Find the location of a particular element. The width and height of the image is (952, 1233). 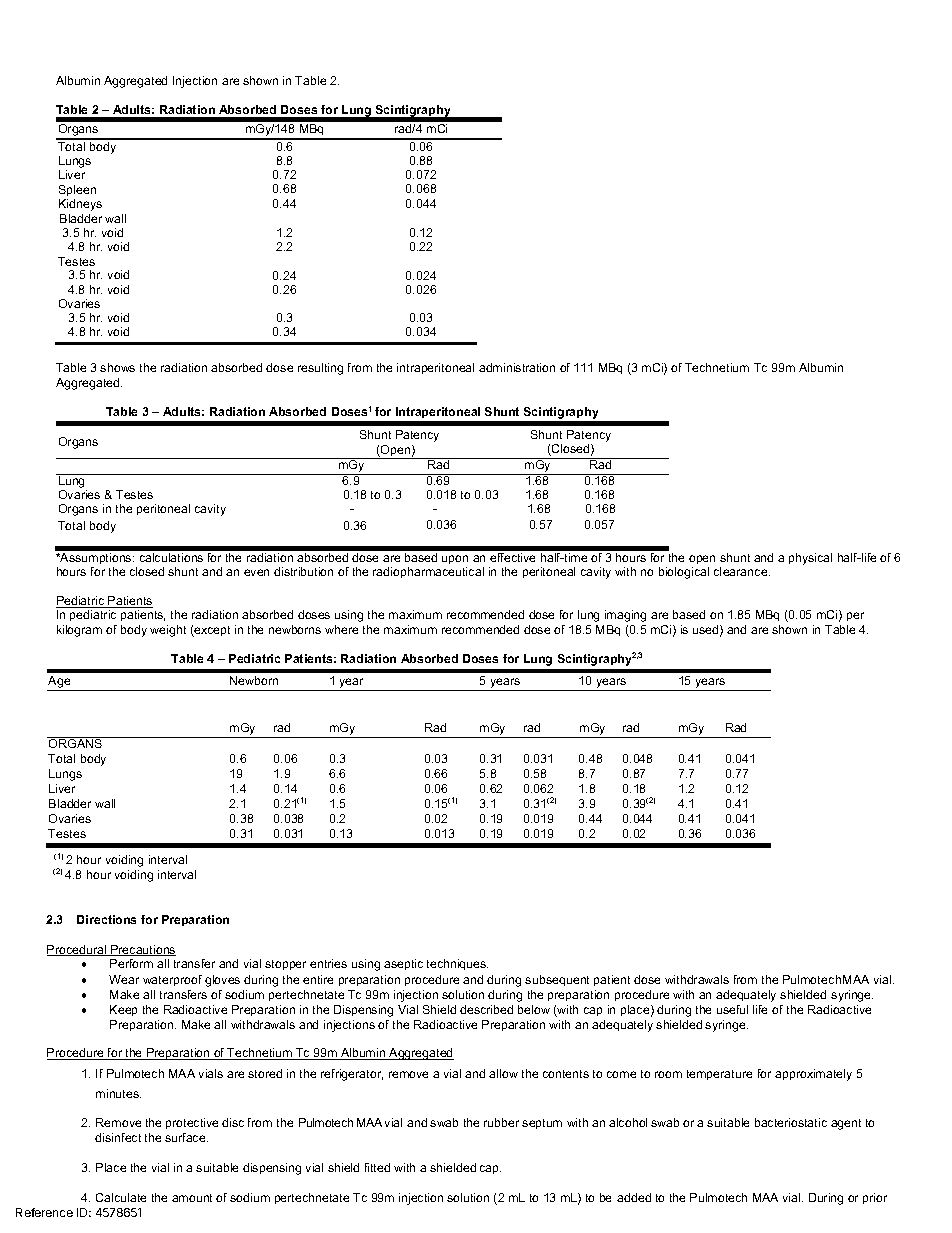

Precautions is located at coordinates (142, 950).
